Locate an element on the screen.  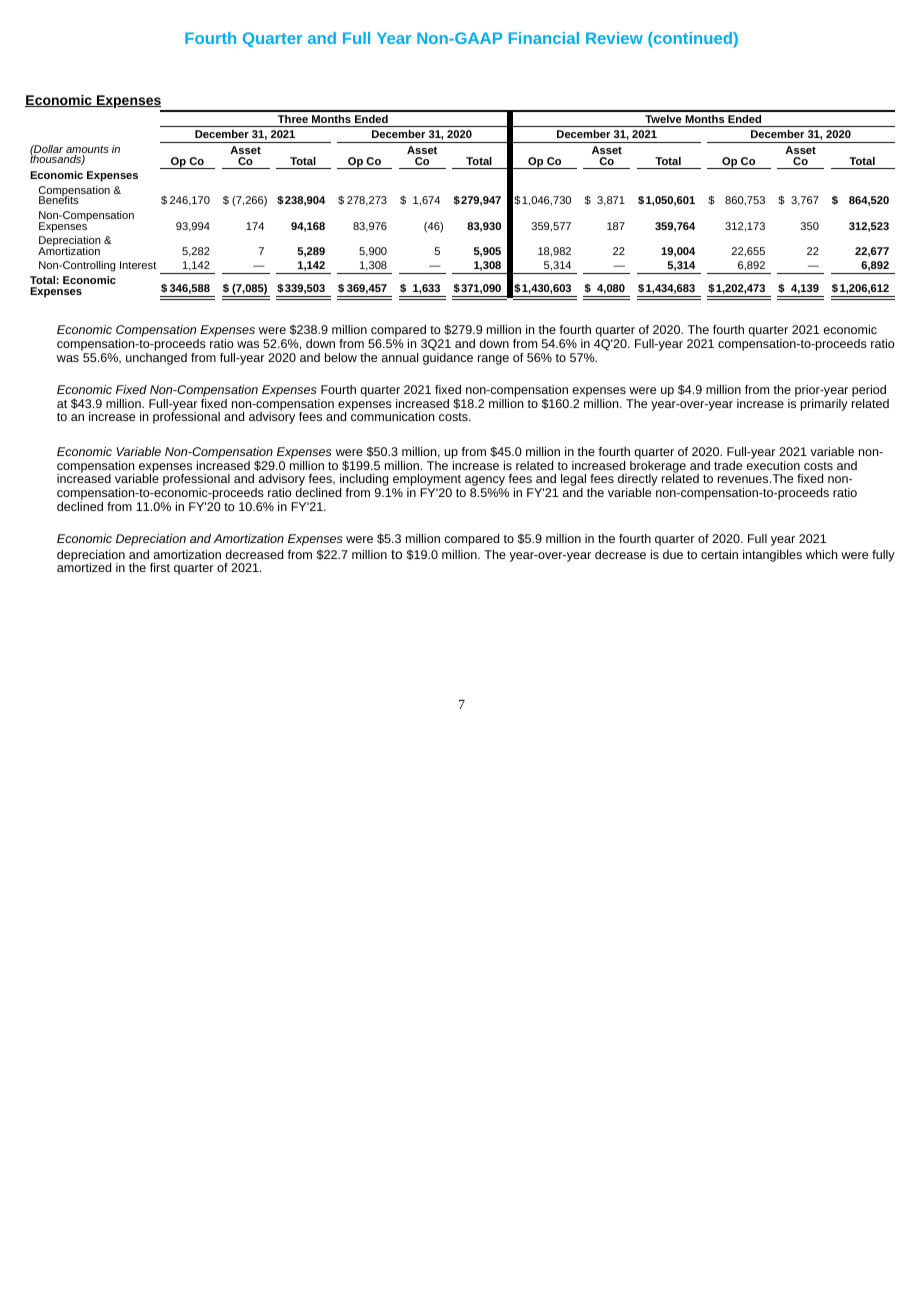
annual is located at coordinates (400, 357).
